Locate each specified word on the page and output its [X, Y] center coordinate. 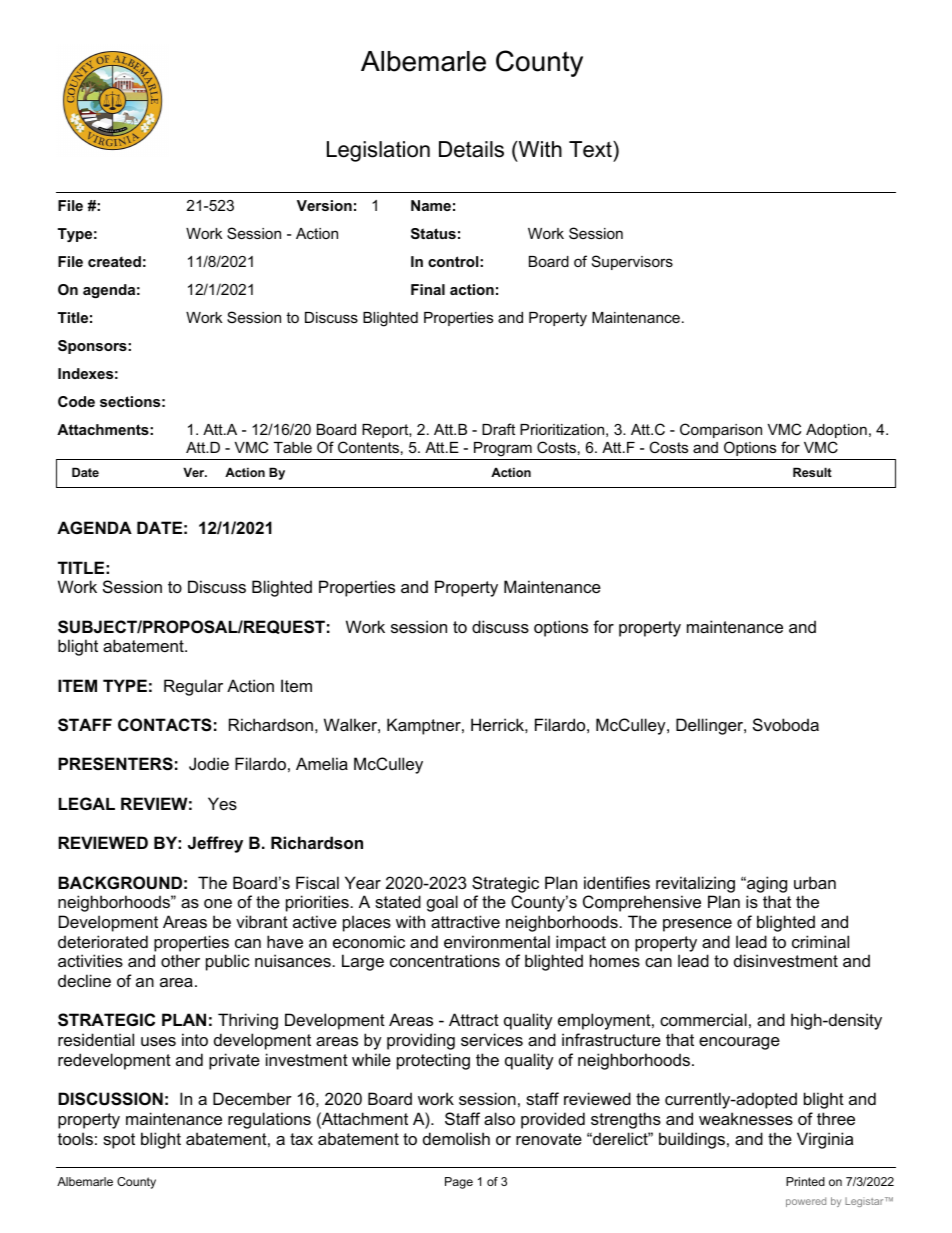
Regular [193, 687]
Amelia [322, 763]
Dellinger [710, 726]
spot [119, 1141]
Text [591, 149]
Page [459, 1183]
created [114, 261]
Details [471, 149]
